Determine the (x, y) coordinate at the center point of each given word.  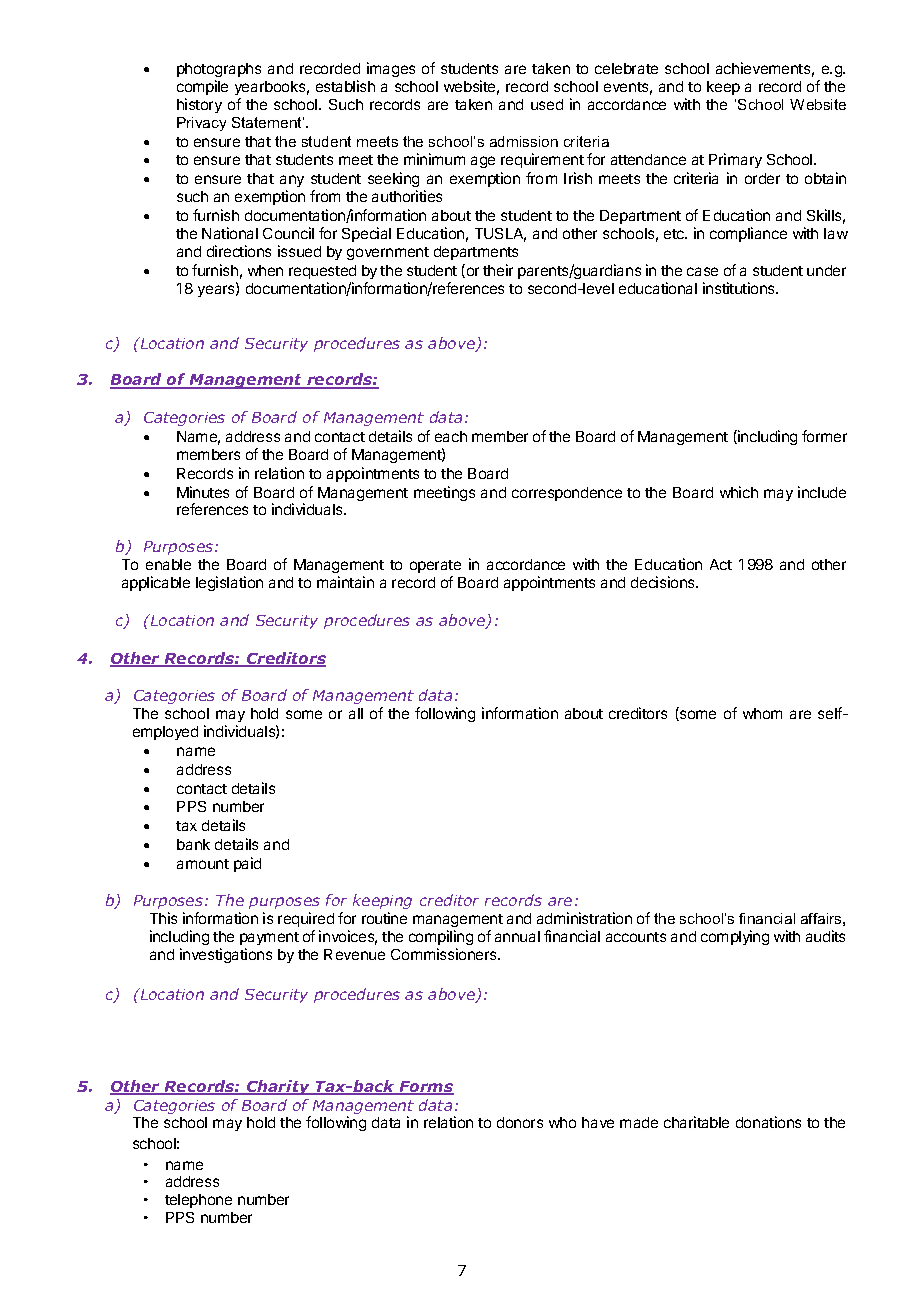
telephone (198, 1201)
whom (762, 713)
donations (768, 1122)
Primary (735, 160)
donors (520, 1122)
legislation (229, 583)
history (199, 105)
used (547, 104)
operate (435, 566)
